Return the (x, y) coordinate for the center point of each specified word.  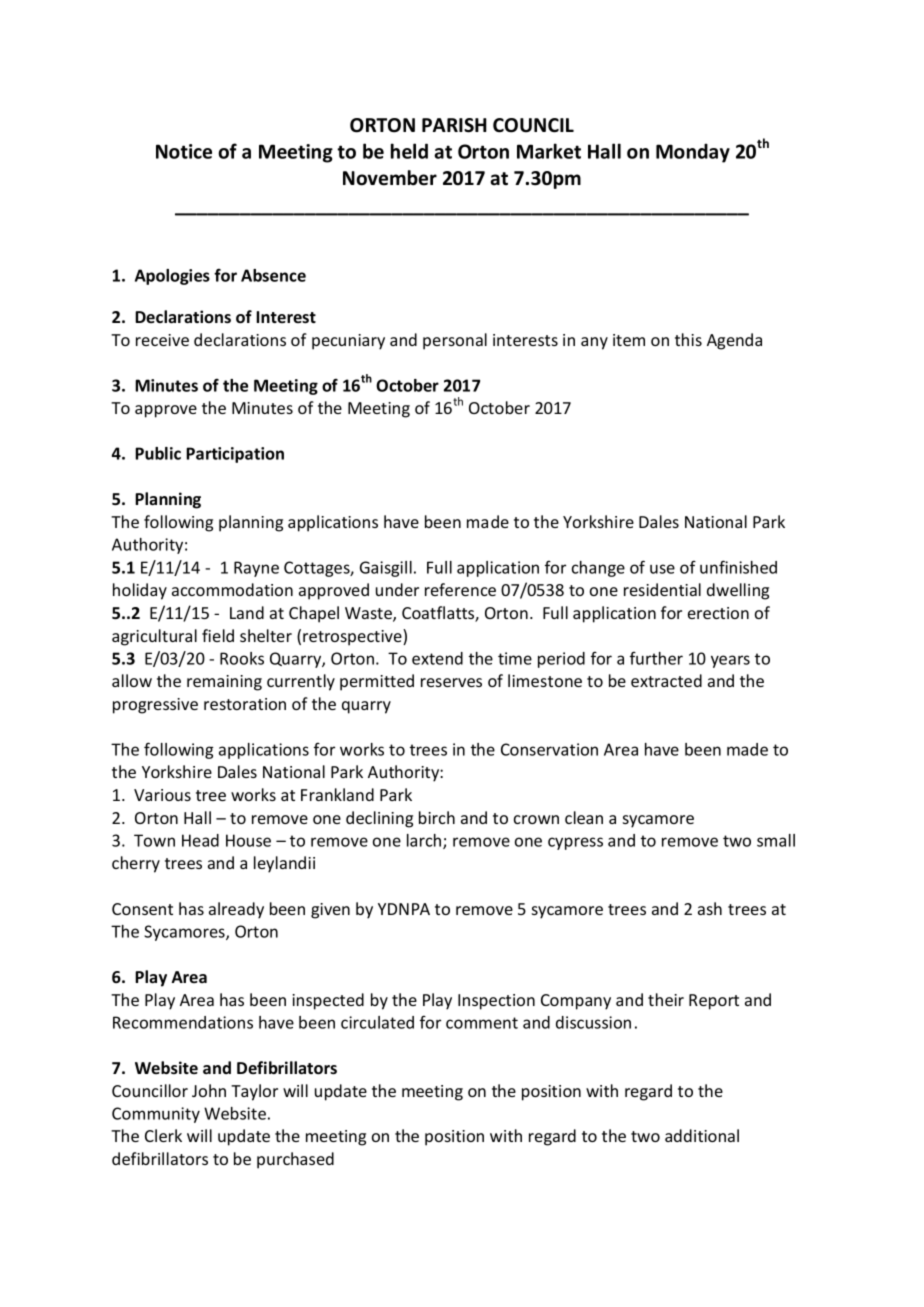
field (218, 635)
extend (437, 658)
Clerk (163, 1135)
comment (482, 1023)
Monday (693, 153)
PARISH (454, 125)
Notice (184, 151)
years (730, 661)
